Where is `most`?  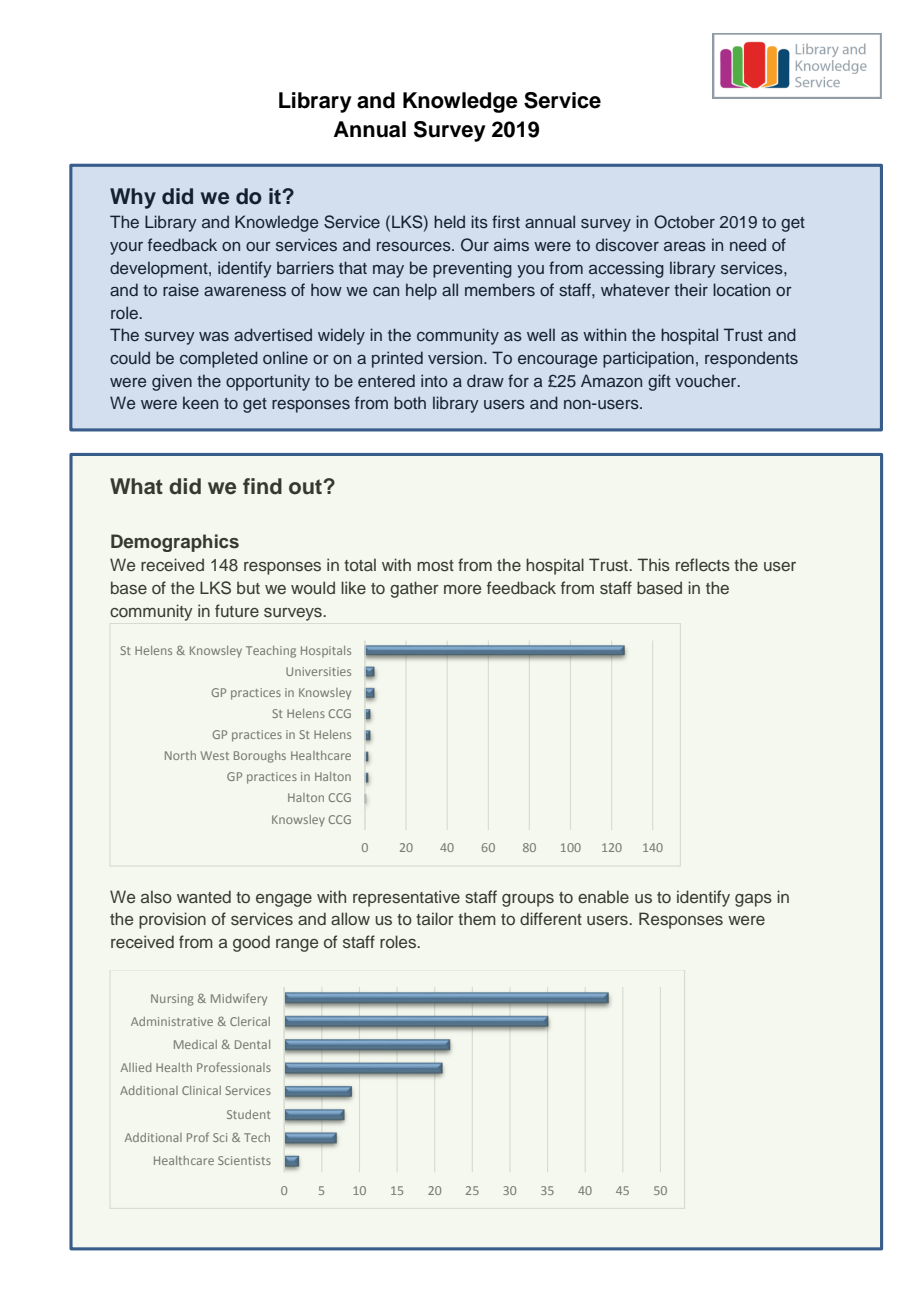
most is located at coordinates (435, 565).
